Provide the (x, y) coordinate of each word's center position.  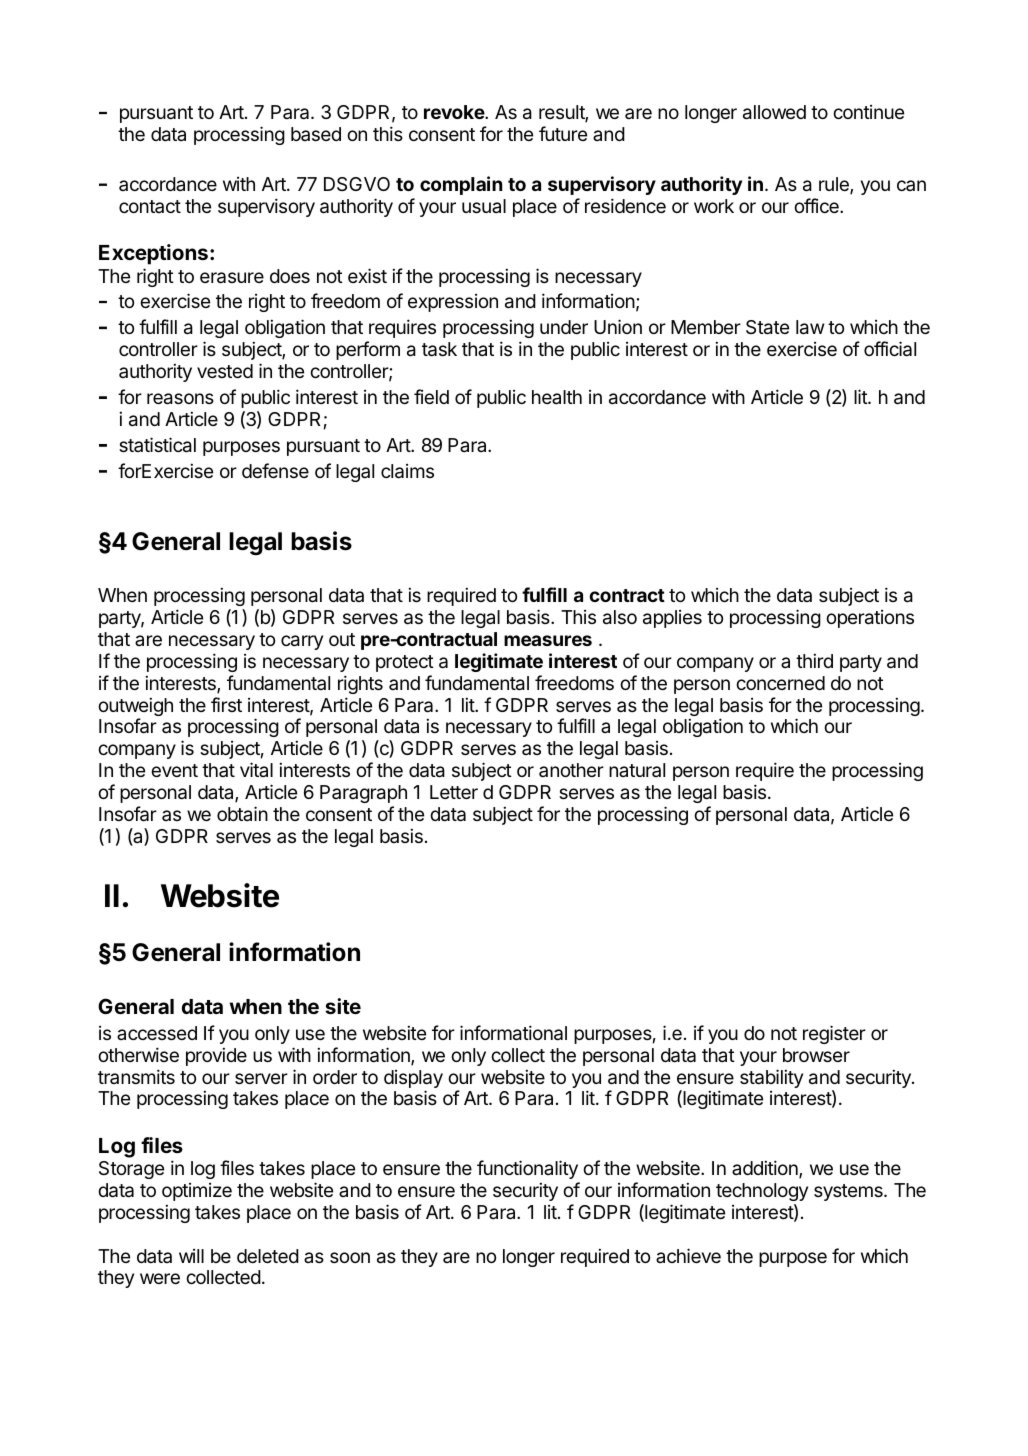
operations (870, 619)
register (834, 1034)
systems (849, 1192)
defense (275, 470)
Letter (454, 792)
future (563, 133)
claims (407, 471)
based (316, 134)
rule (835, 185)
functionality (527, 1169)
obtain (242, 813)
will (191, 1256)
